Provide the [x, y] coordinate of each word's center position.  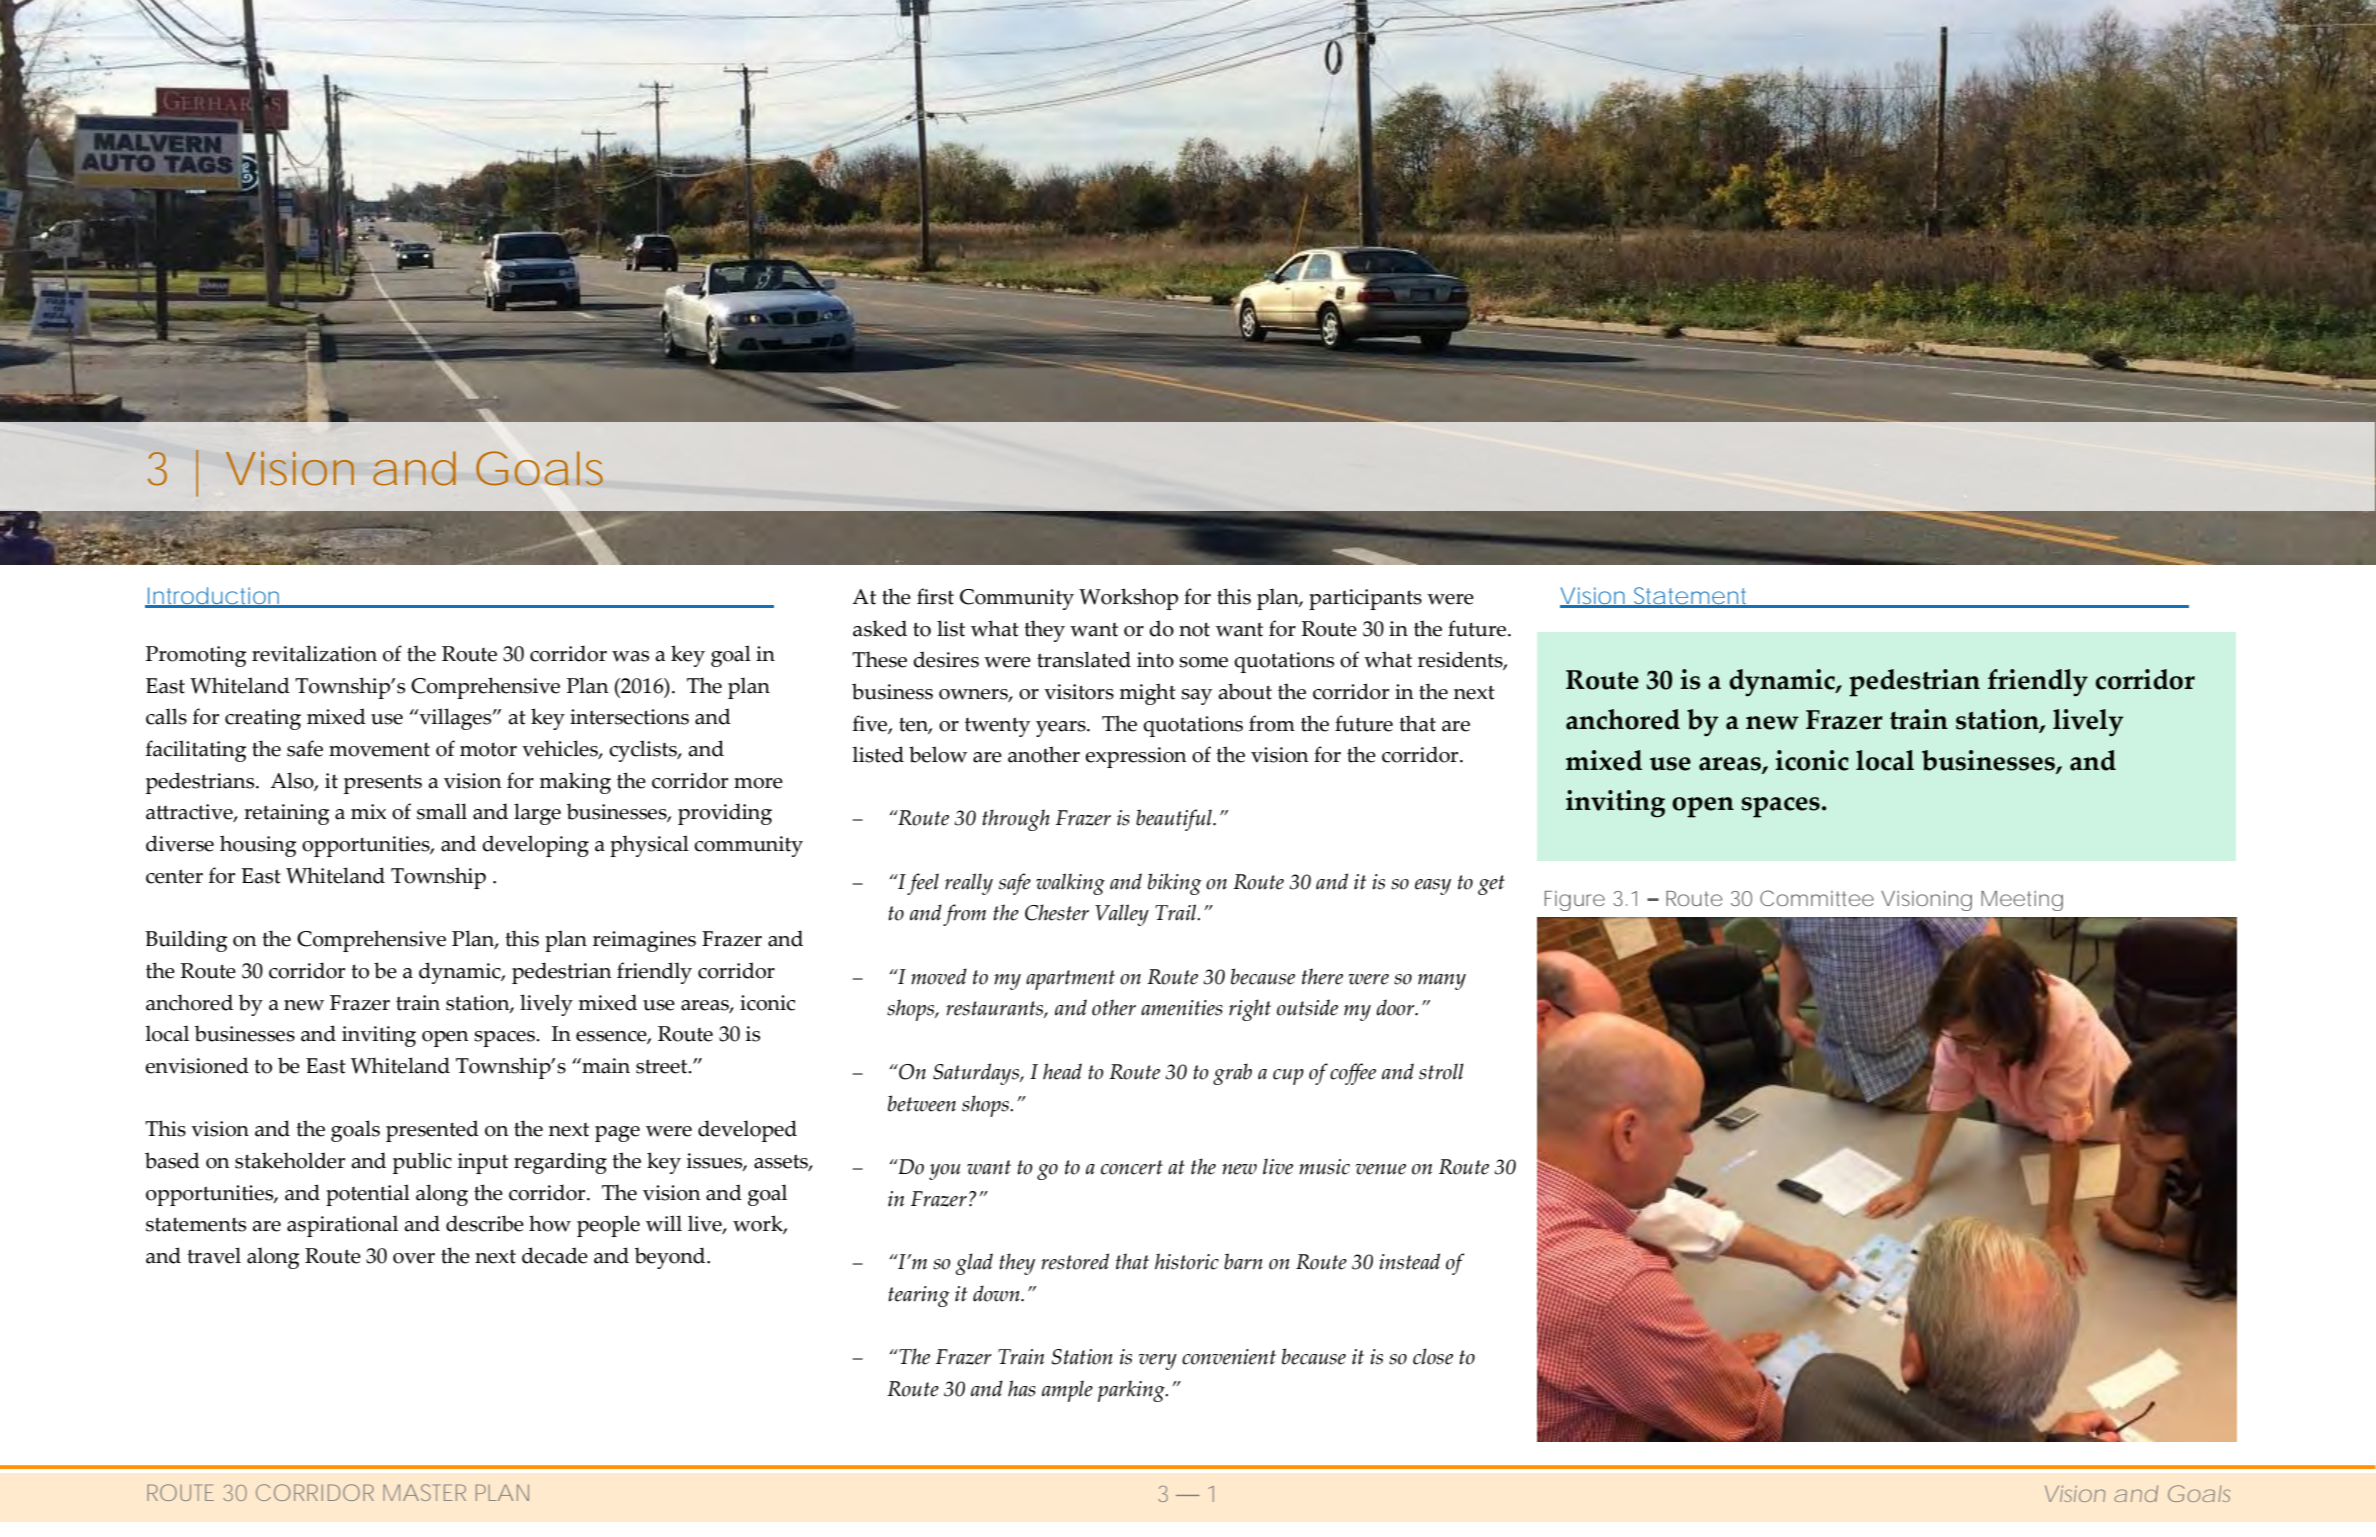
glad [974, 1264]
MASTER [424, 1492]
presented [432, 1131]
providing [725, 814]
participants [1365, 599]
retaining [286, 814]
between [922, 1103]
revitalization [314, 653]
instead [1409, 1261]
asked [880, 628]
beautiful [1175, 820]
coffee [1353, 1074]
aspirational [342, 1226]
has [1022, 1388]
